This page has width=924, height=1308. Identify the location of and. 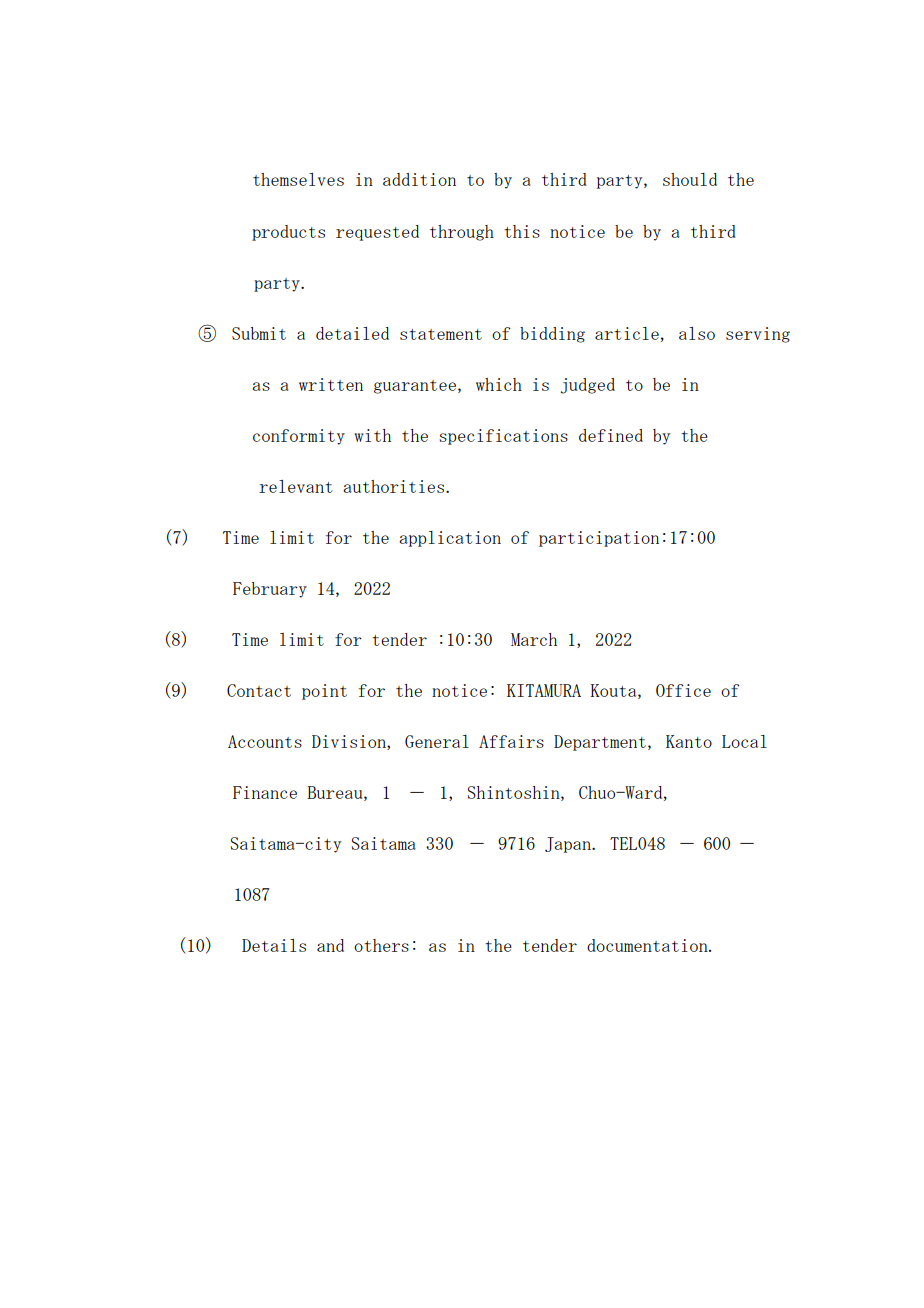
(330, 945).
